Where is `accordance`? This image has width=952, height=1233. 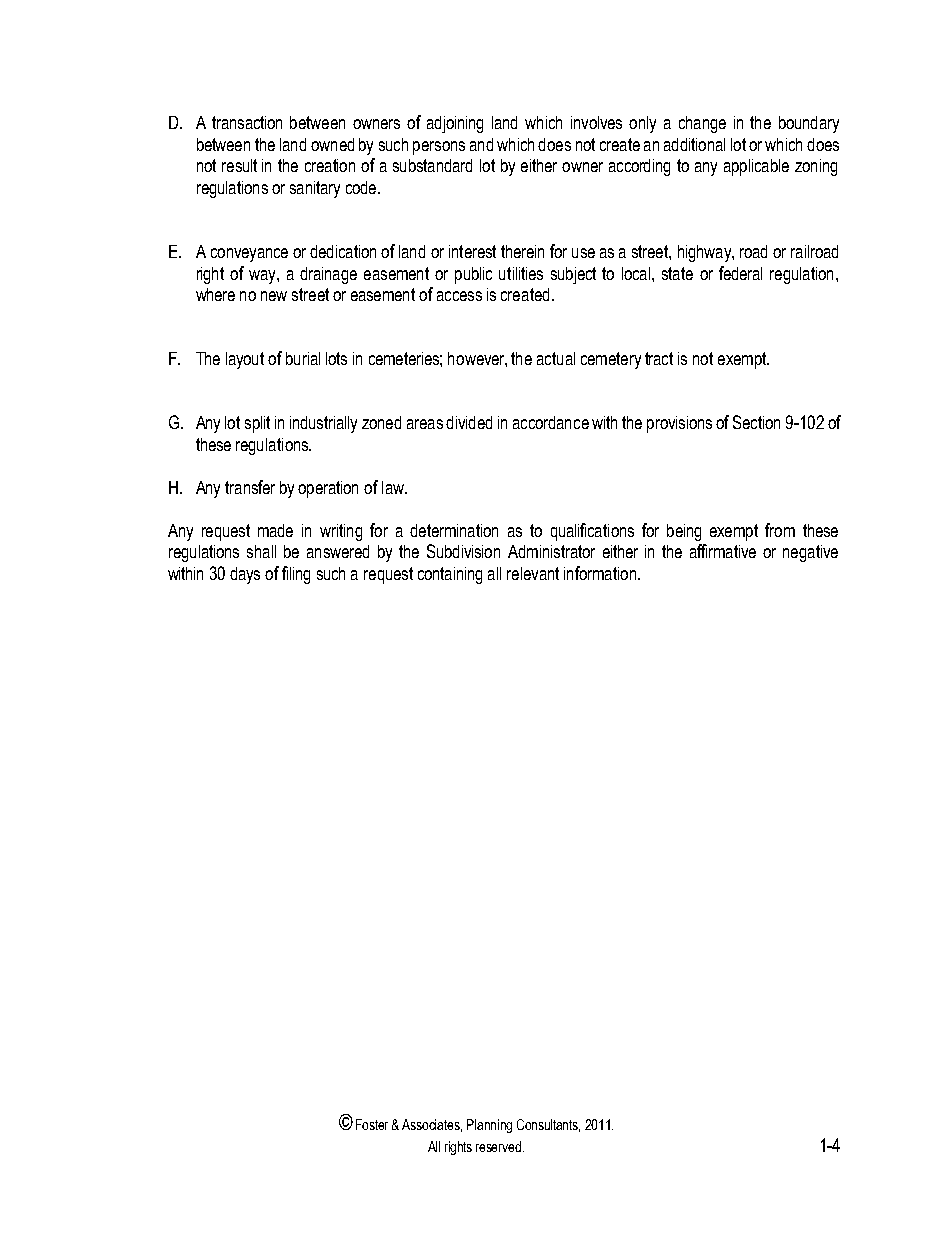
accordance is located at coordinates (551, 422).
